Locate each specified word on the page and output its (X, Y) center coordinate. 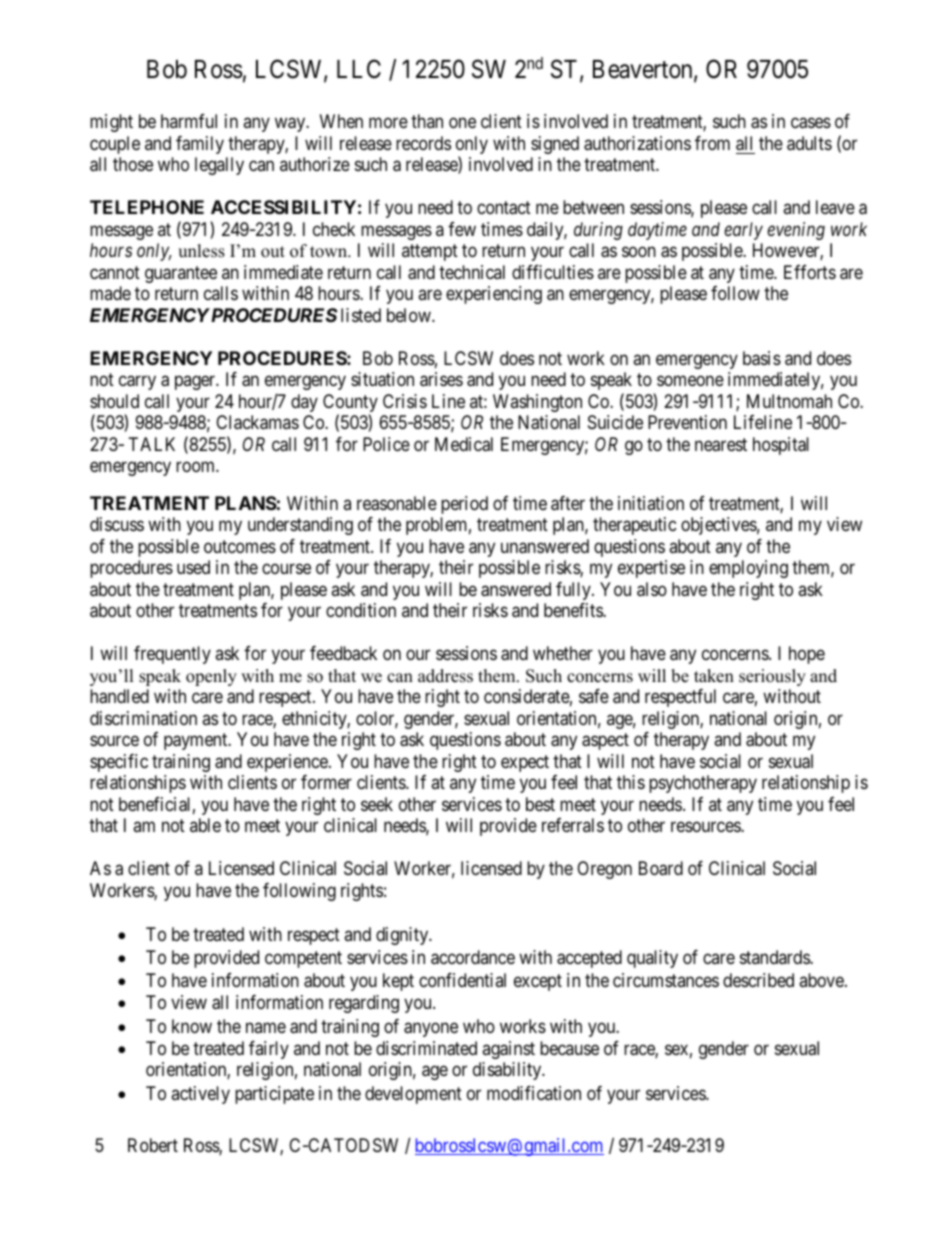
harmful (189, 121)
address (445, 676)
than (427, 121)
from (712, 143)
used (193, 567)
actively (200, 1095)
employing (748, 569)
